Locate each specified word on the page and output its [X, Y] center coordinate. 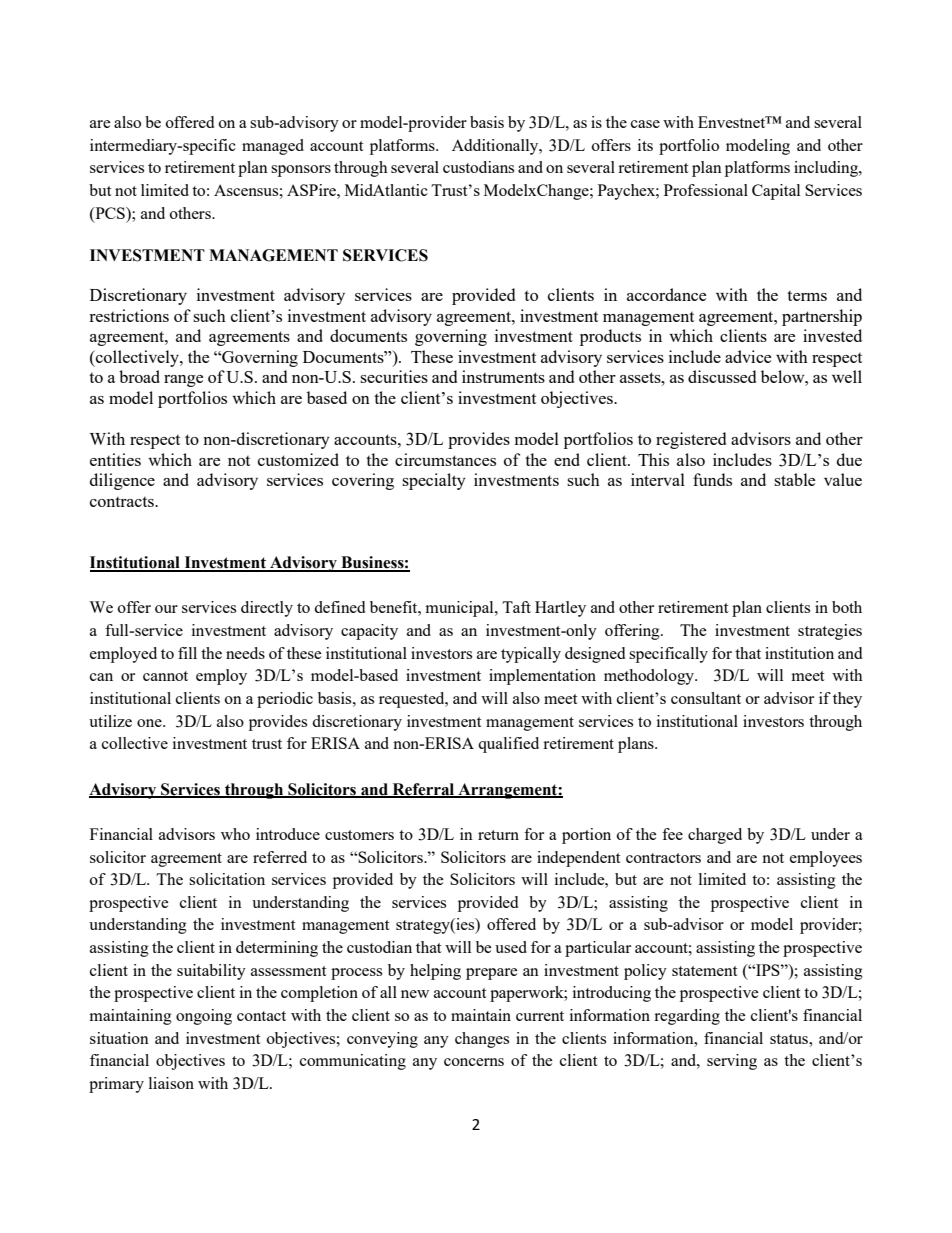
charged [715, 836]
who [235, 834]
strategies [830, 632]
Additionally [496, 147]
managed [273, 147]
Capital [776, 192]
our [166, 609]
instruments [503, 376]
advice [748, 356]
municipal [461, 609]
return [498, 835]
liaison [171, 1083]
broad [139, 376]
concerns [474, 1062]
